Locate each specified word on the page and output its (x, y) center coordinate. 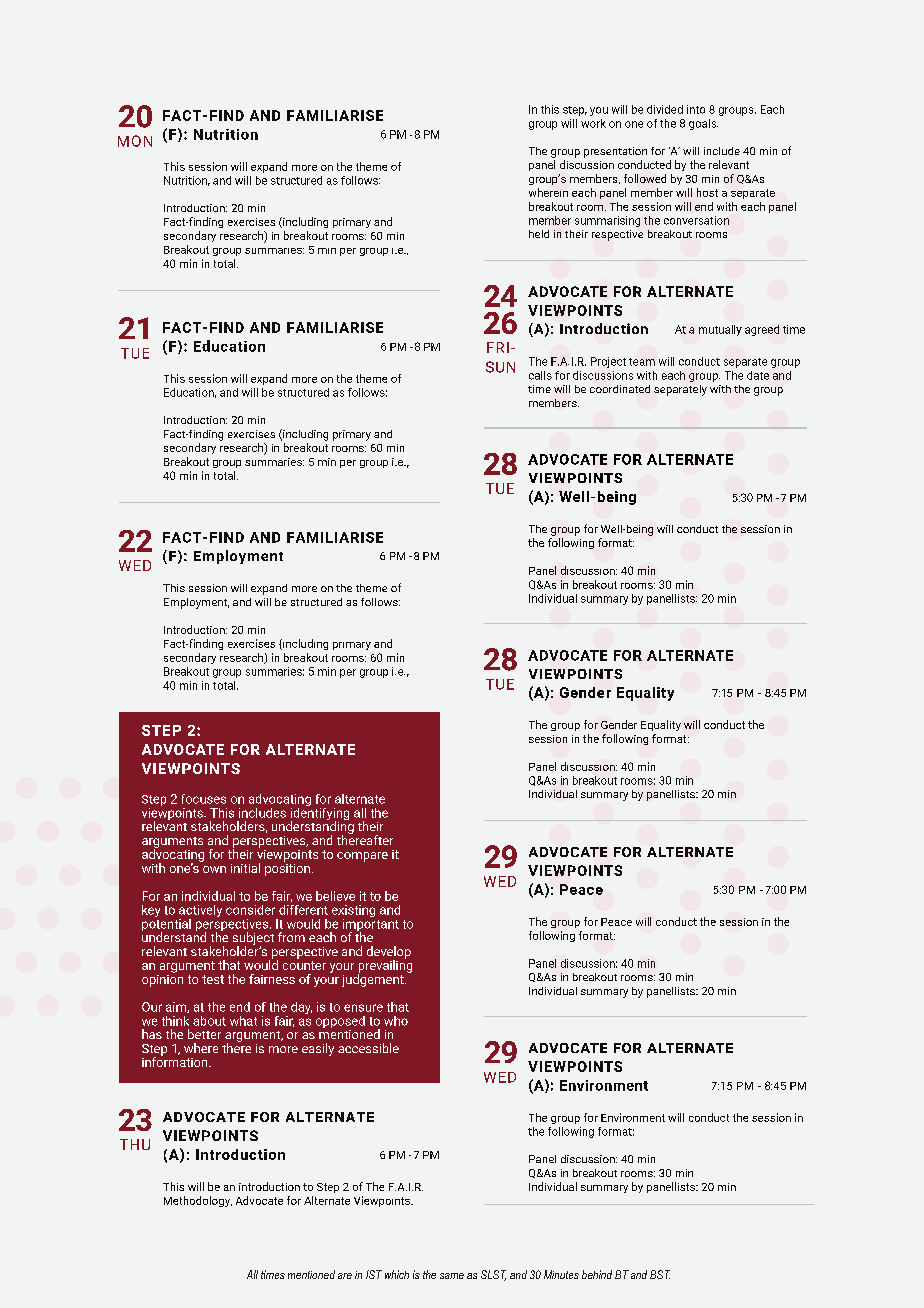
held (539, 234)
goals (703, 124)
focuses (204, 799)
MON (135, 141)
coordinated (620, 389)
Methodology (198, 1201)
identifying (320, 814)
